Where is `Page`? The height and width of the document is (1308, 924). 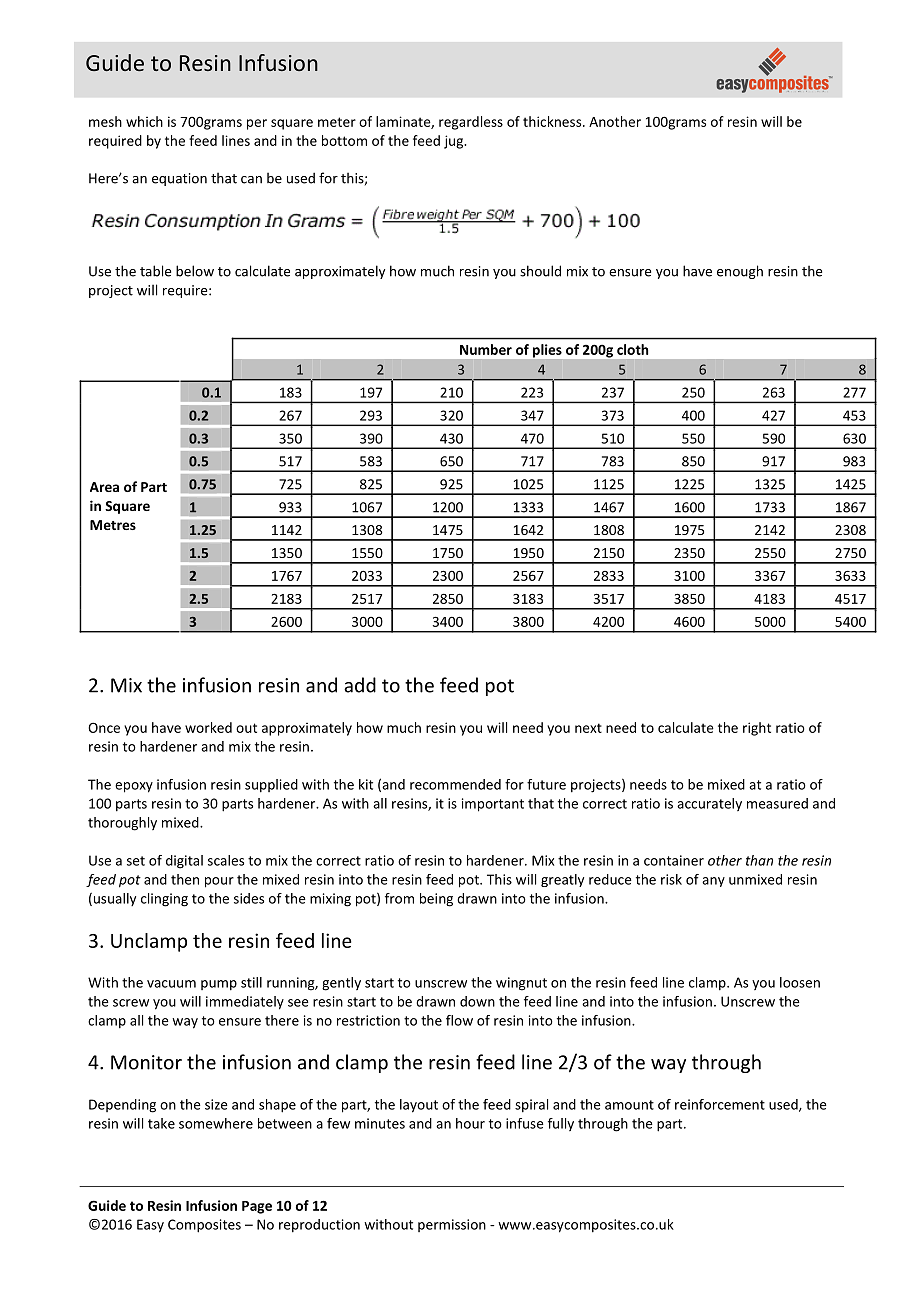
Page is located at coordinates (257, 1207).
